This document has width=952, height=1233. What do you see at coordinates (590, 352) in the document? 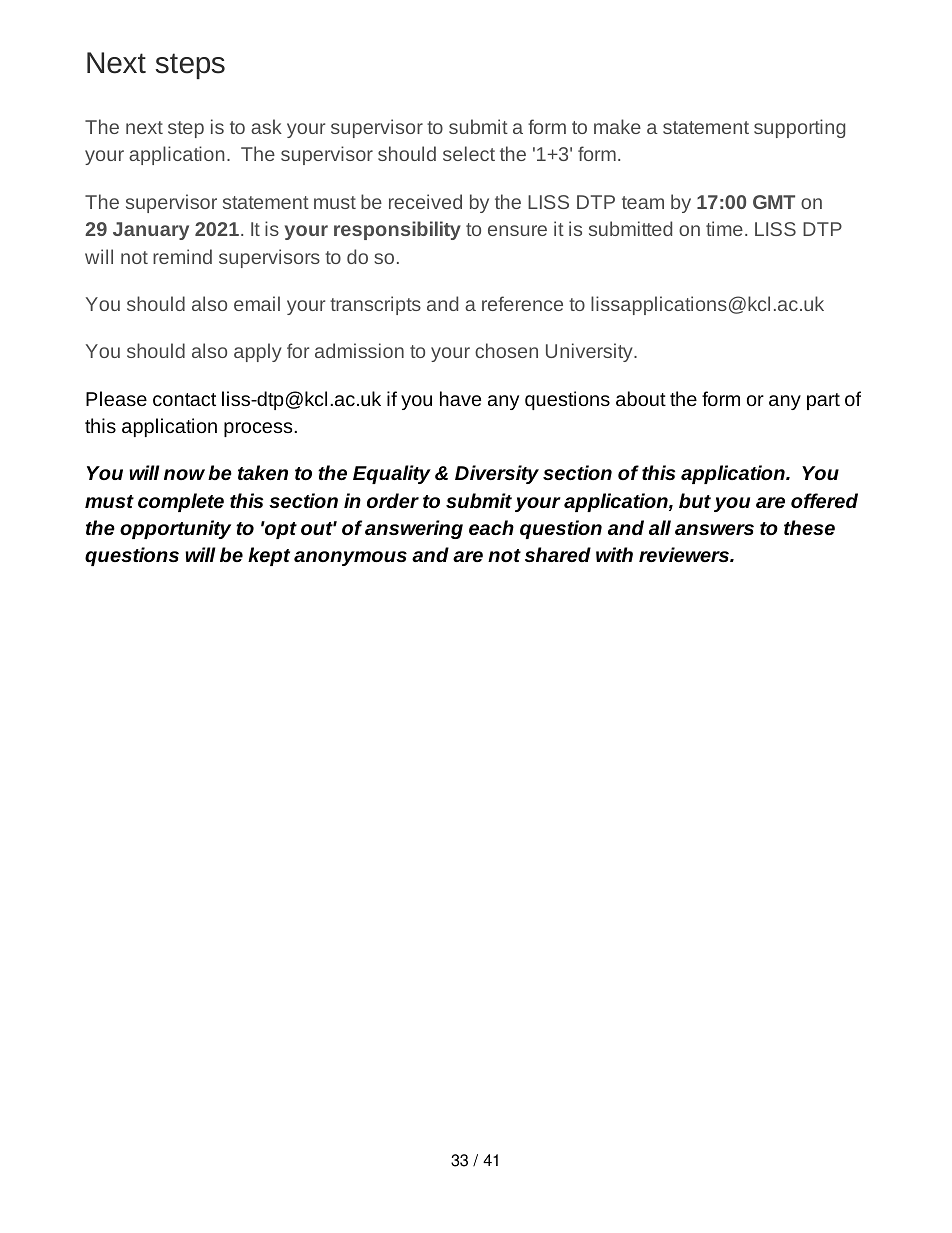
I see `University` at bounding box center [590, 352].
